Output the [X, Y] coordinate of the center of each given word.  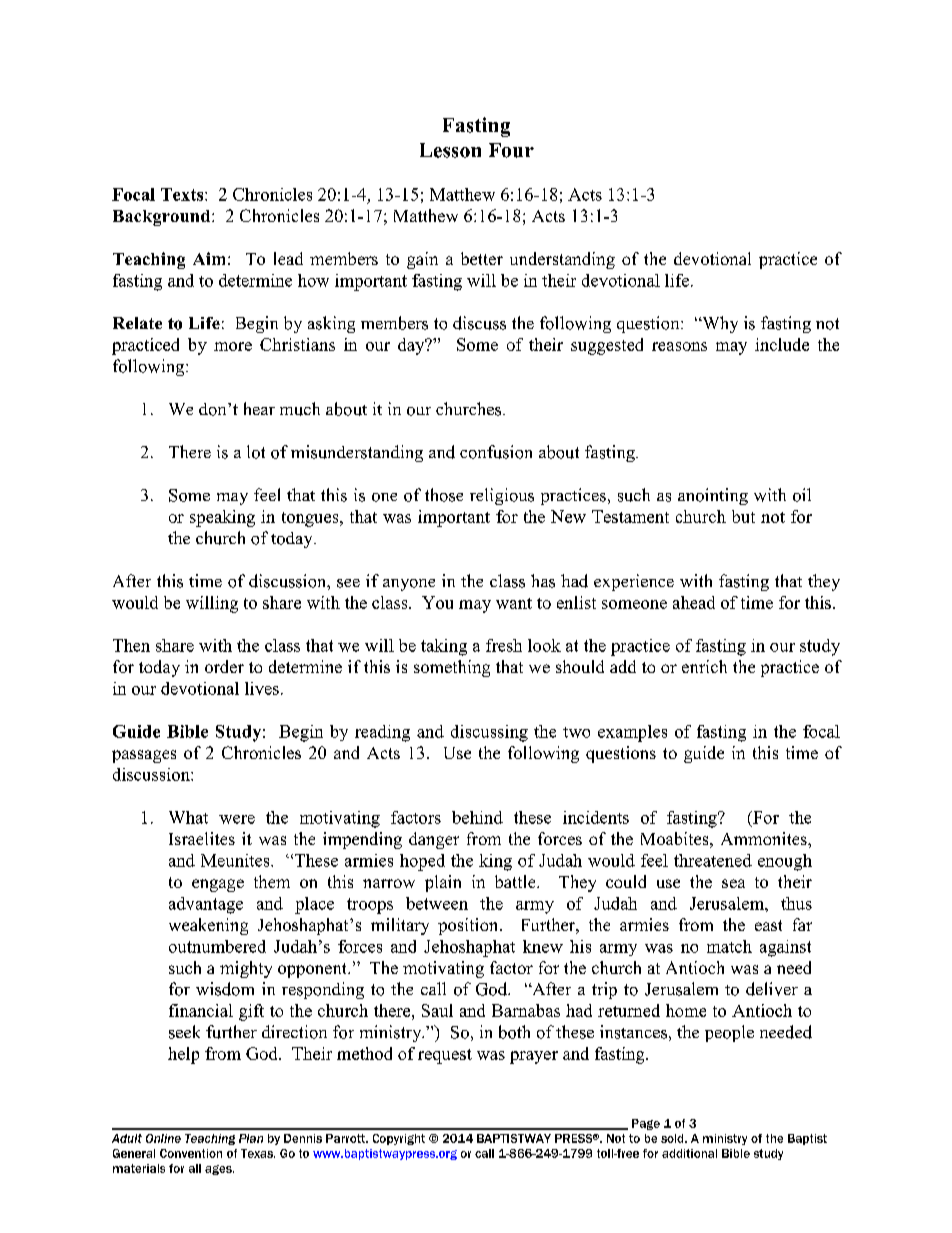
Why [719, 324]
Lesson [450, 150]
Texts [182, 194]
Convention [191, 1153]
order [224, 666]
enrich [704, 666]
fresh [504, 645]
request [445, 1056]
